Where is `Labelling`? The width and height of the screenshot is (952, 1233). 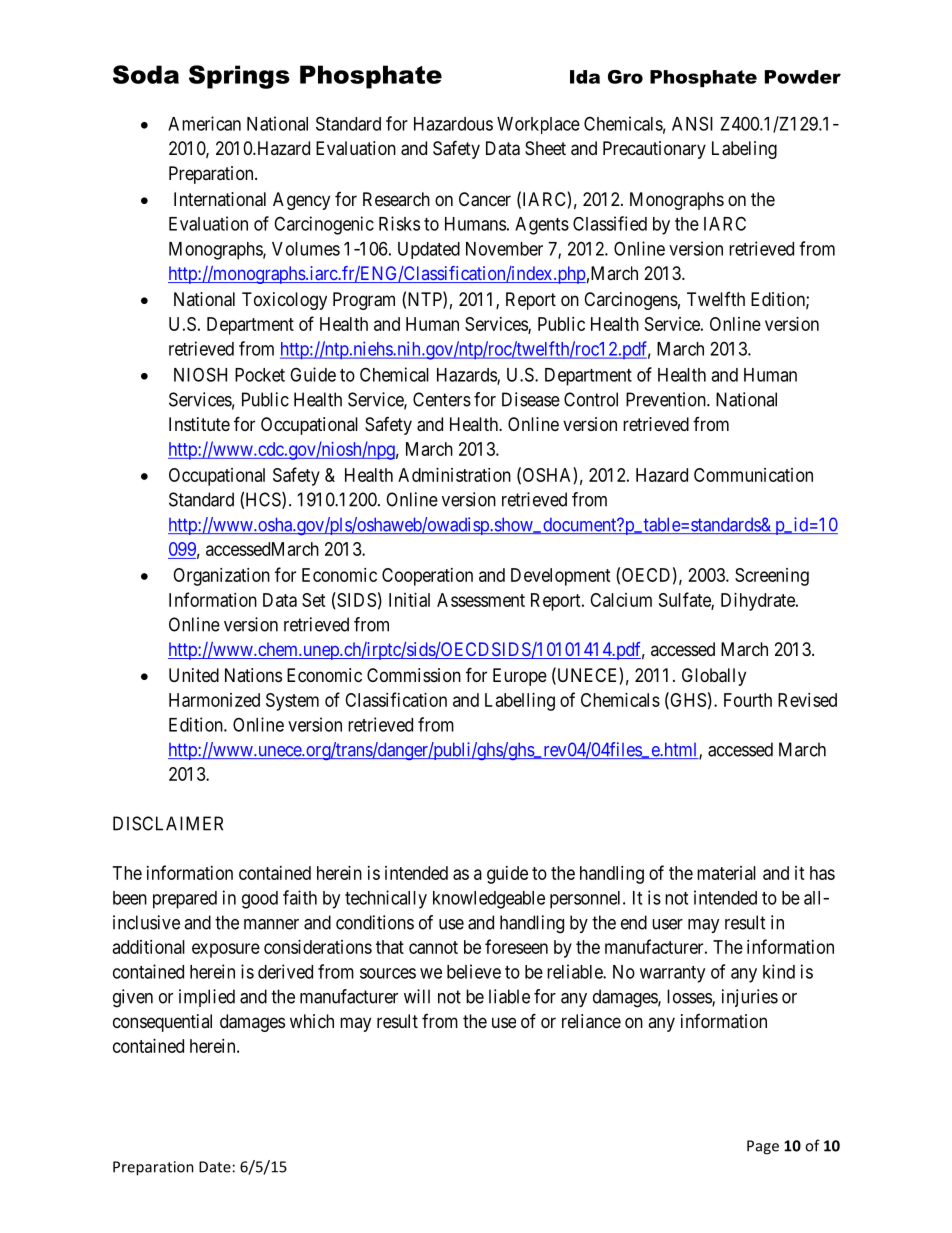 Labelling is located at coordinates (520, 702).
